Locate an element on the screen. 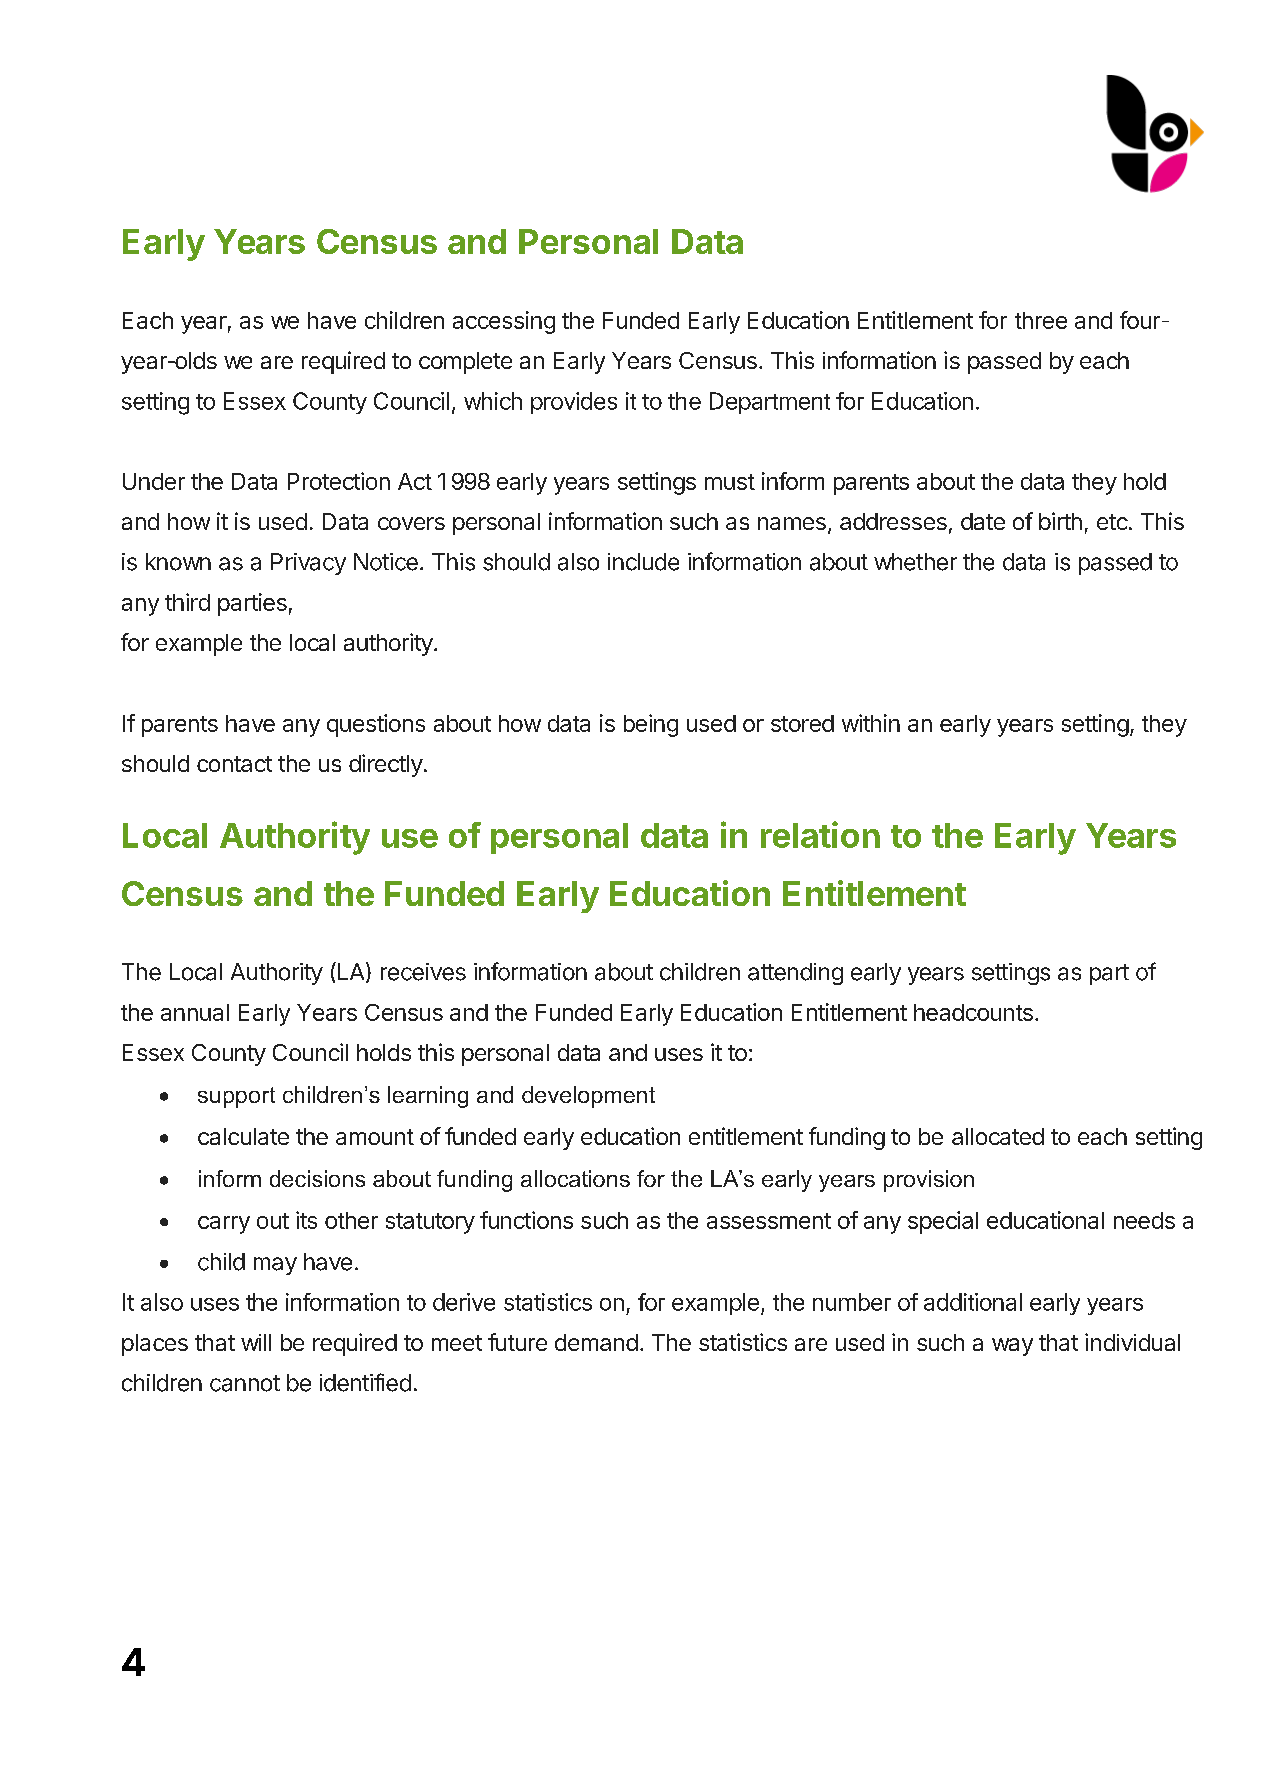 The width and height of the screenshot is (1264, 1788). demand is located at coordinates (596, 1342).
